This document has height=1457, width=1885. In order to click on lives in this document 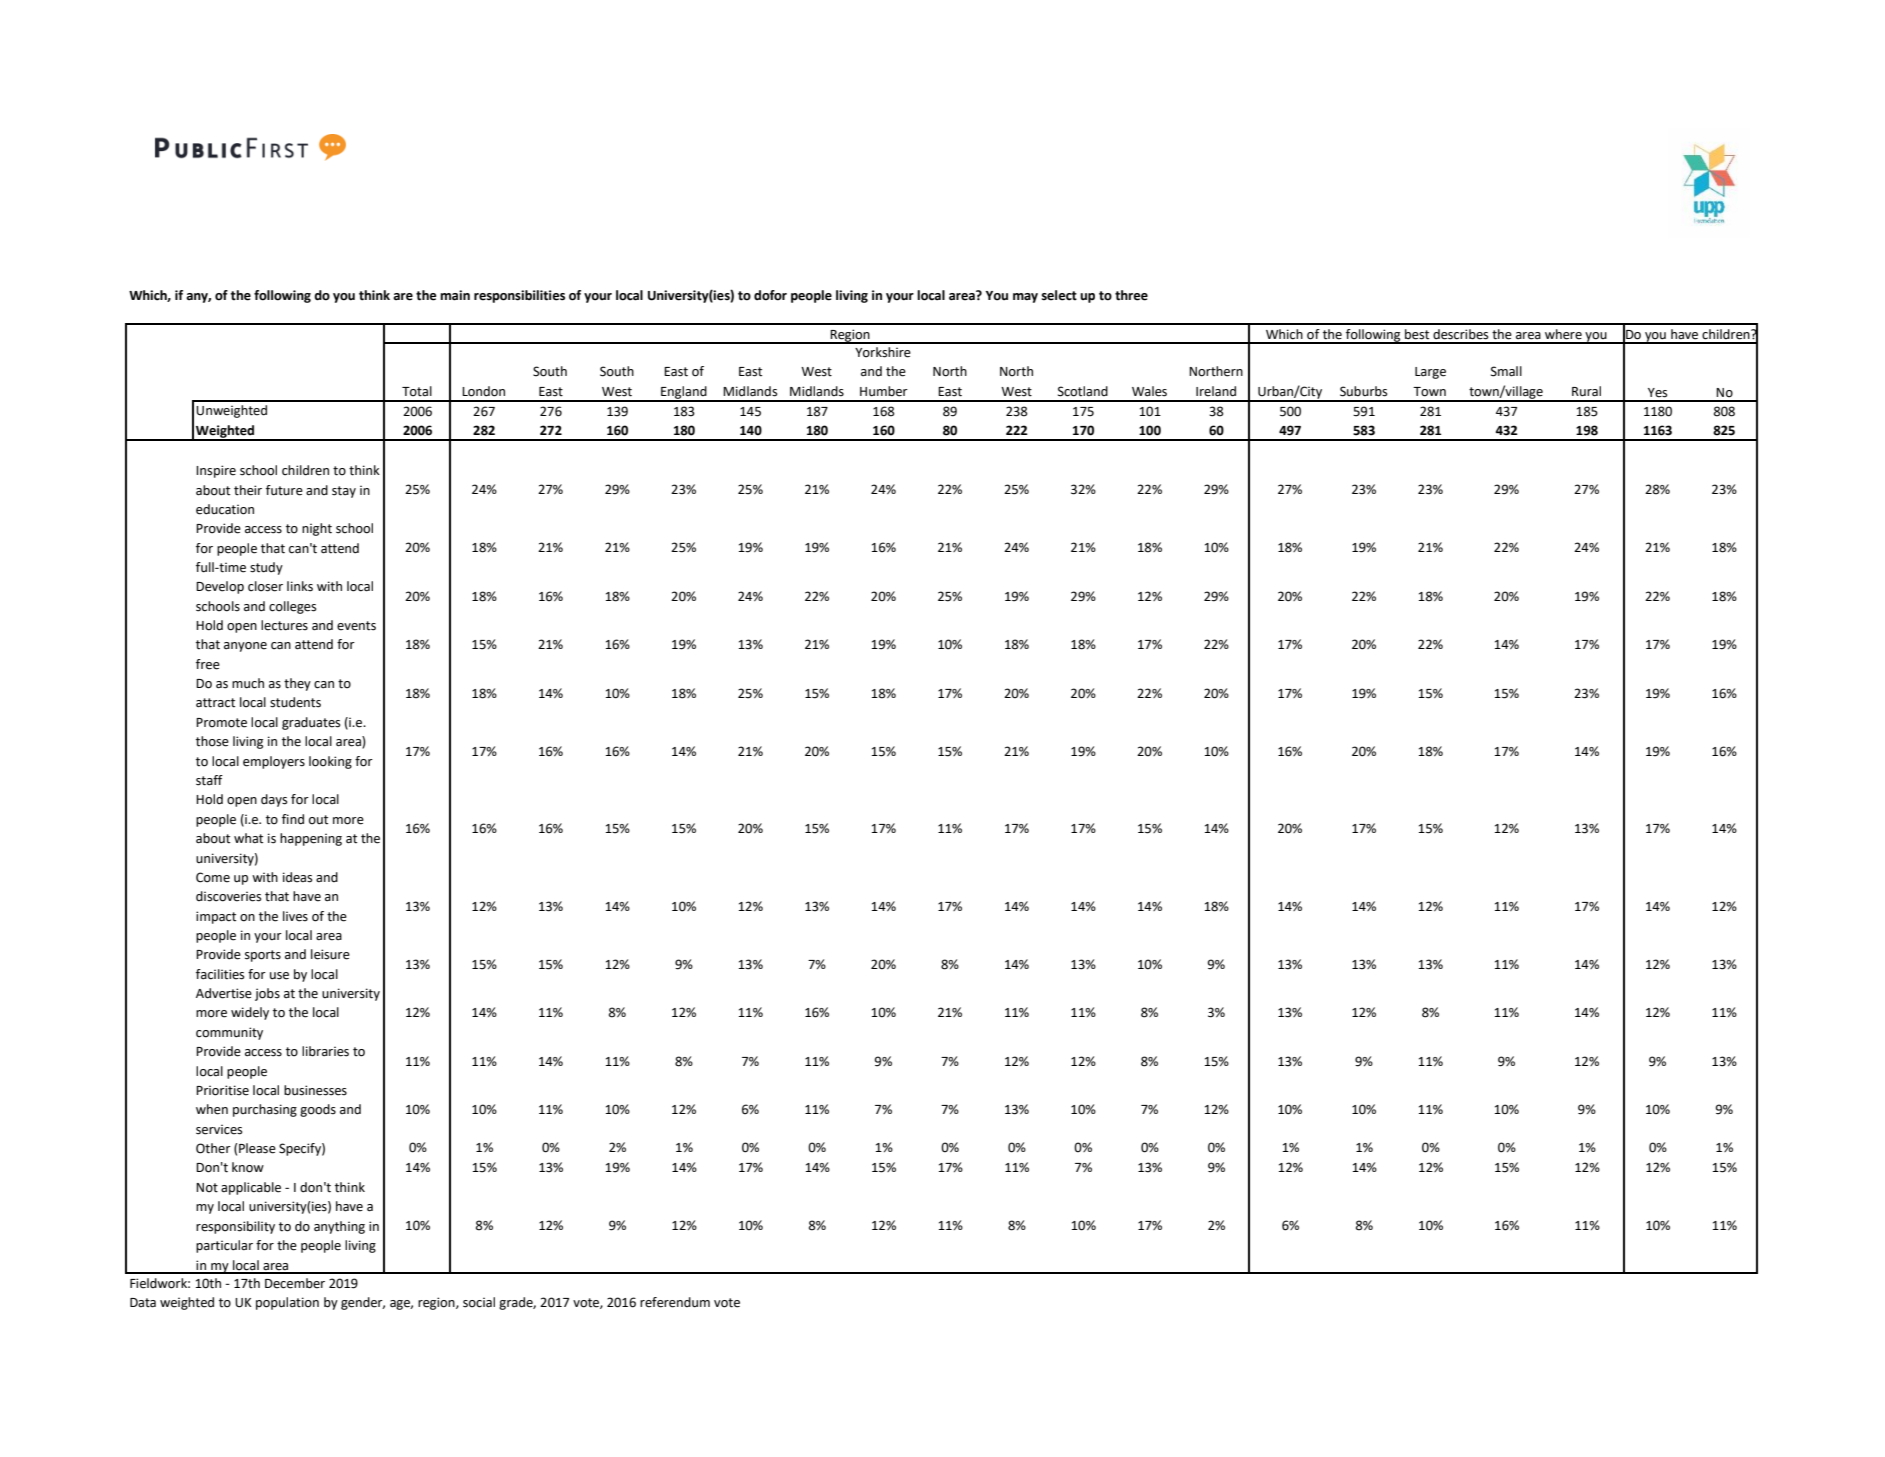, I will do `click(295, 916)`.
